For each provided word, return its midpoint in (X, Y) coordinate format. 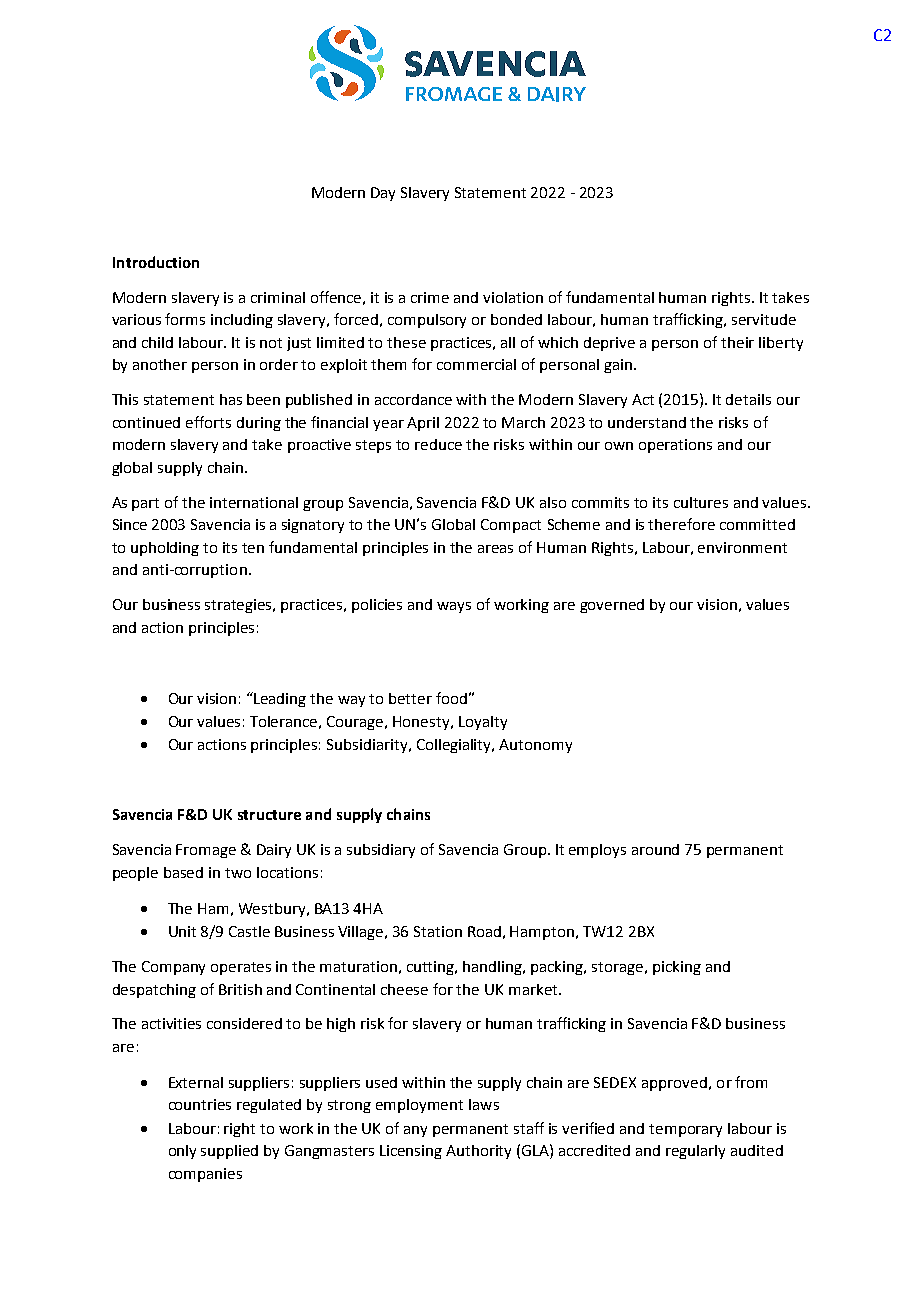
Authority (478, 1152)
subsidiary (381, 851)
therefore (681, 524)
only (182, 1152)
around (655, 849)
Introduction (156, 262)
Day (383, 194)
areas (495, 549)
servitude (764, 319)
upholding (165, 549)
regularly (695, 1152)
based (183, 872)
